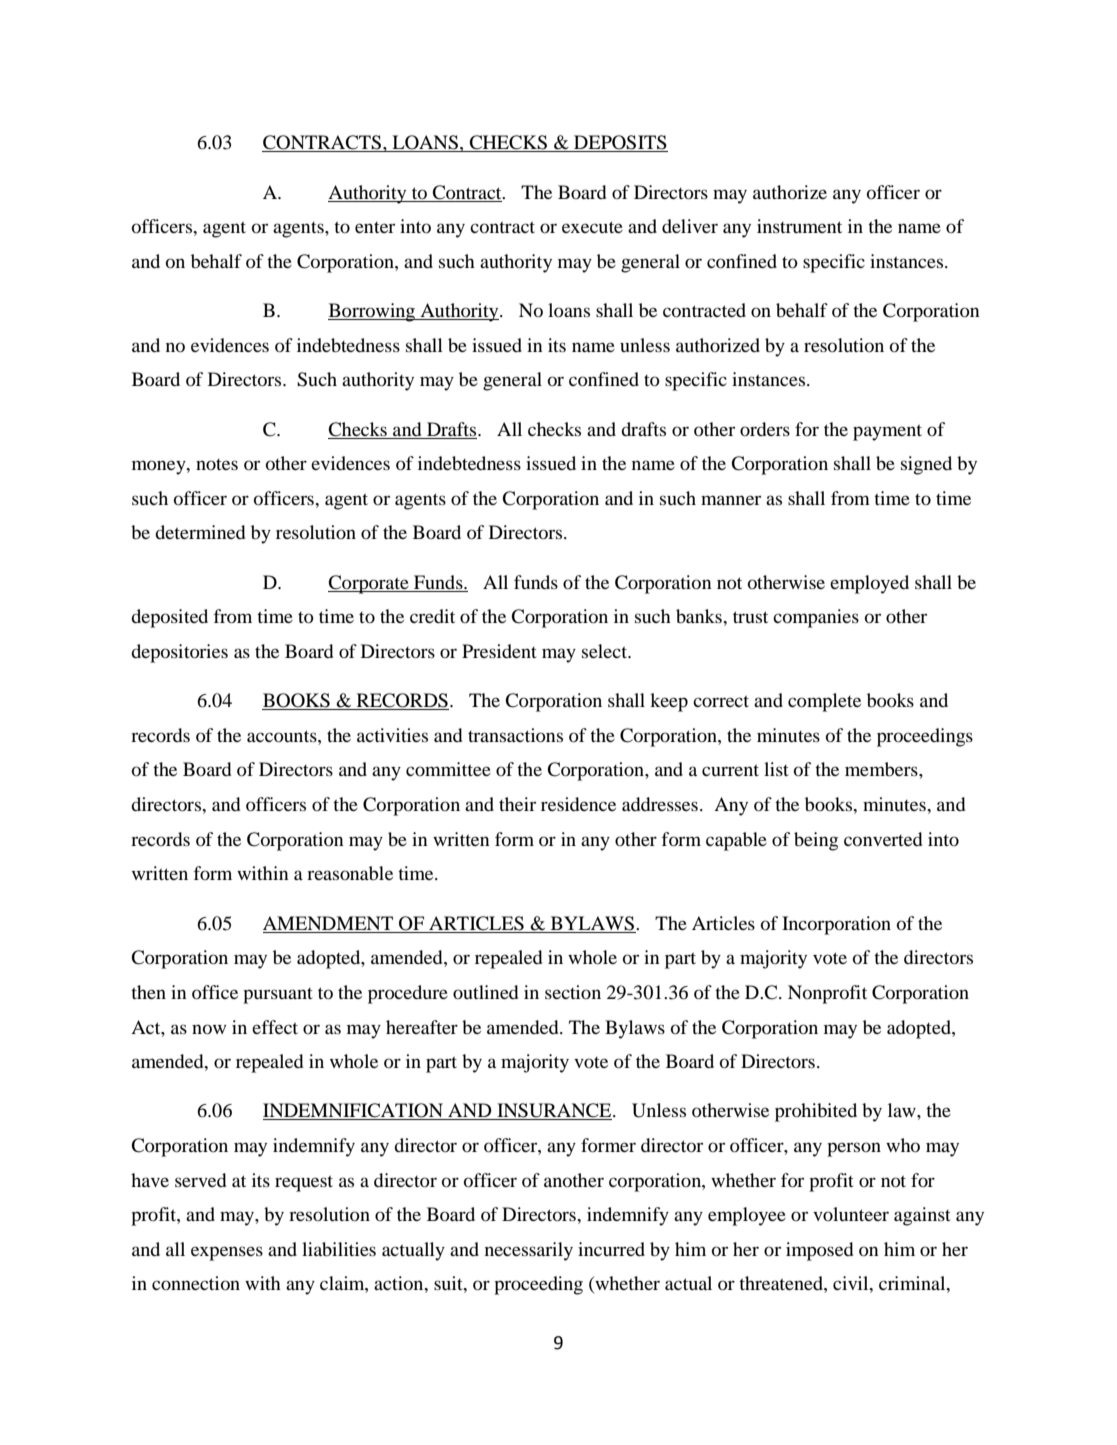 The image size is (1117, 1445). I want to click on determined, so click(200, 532).
